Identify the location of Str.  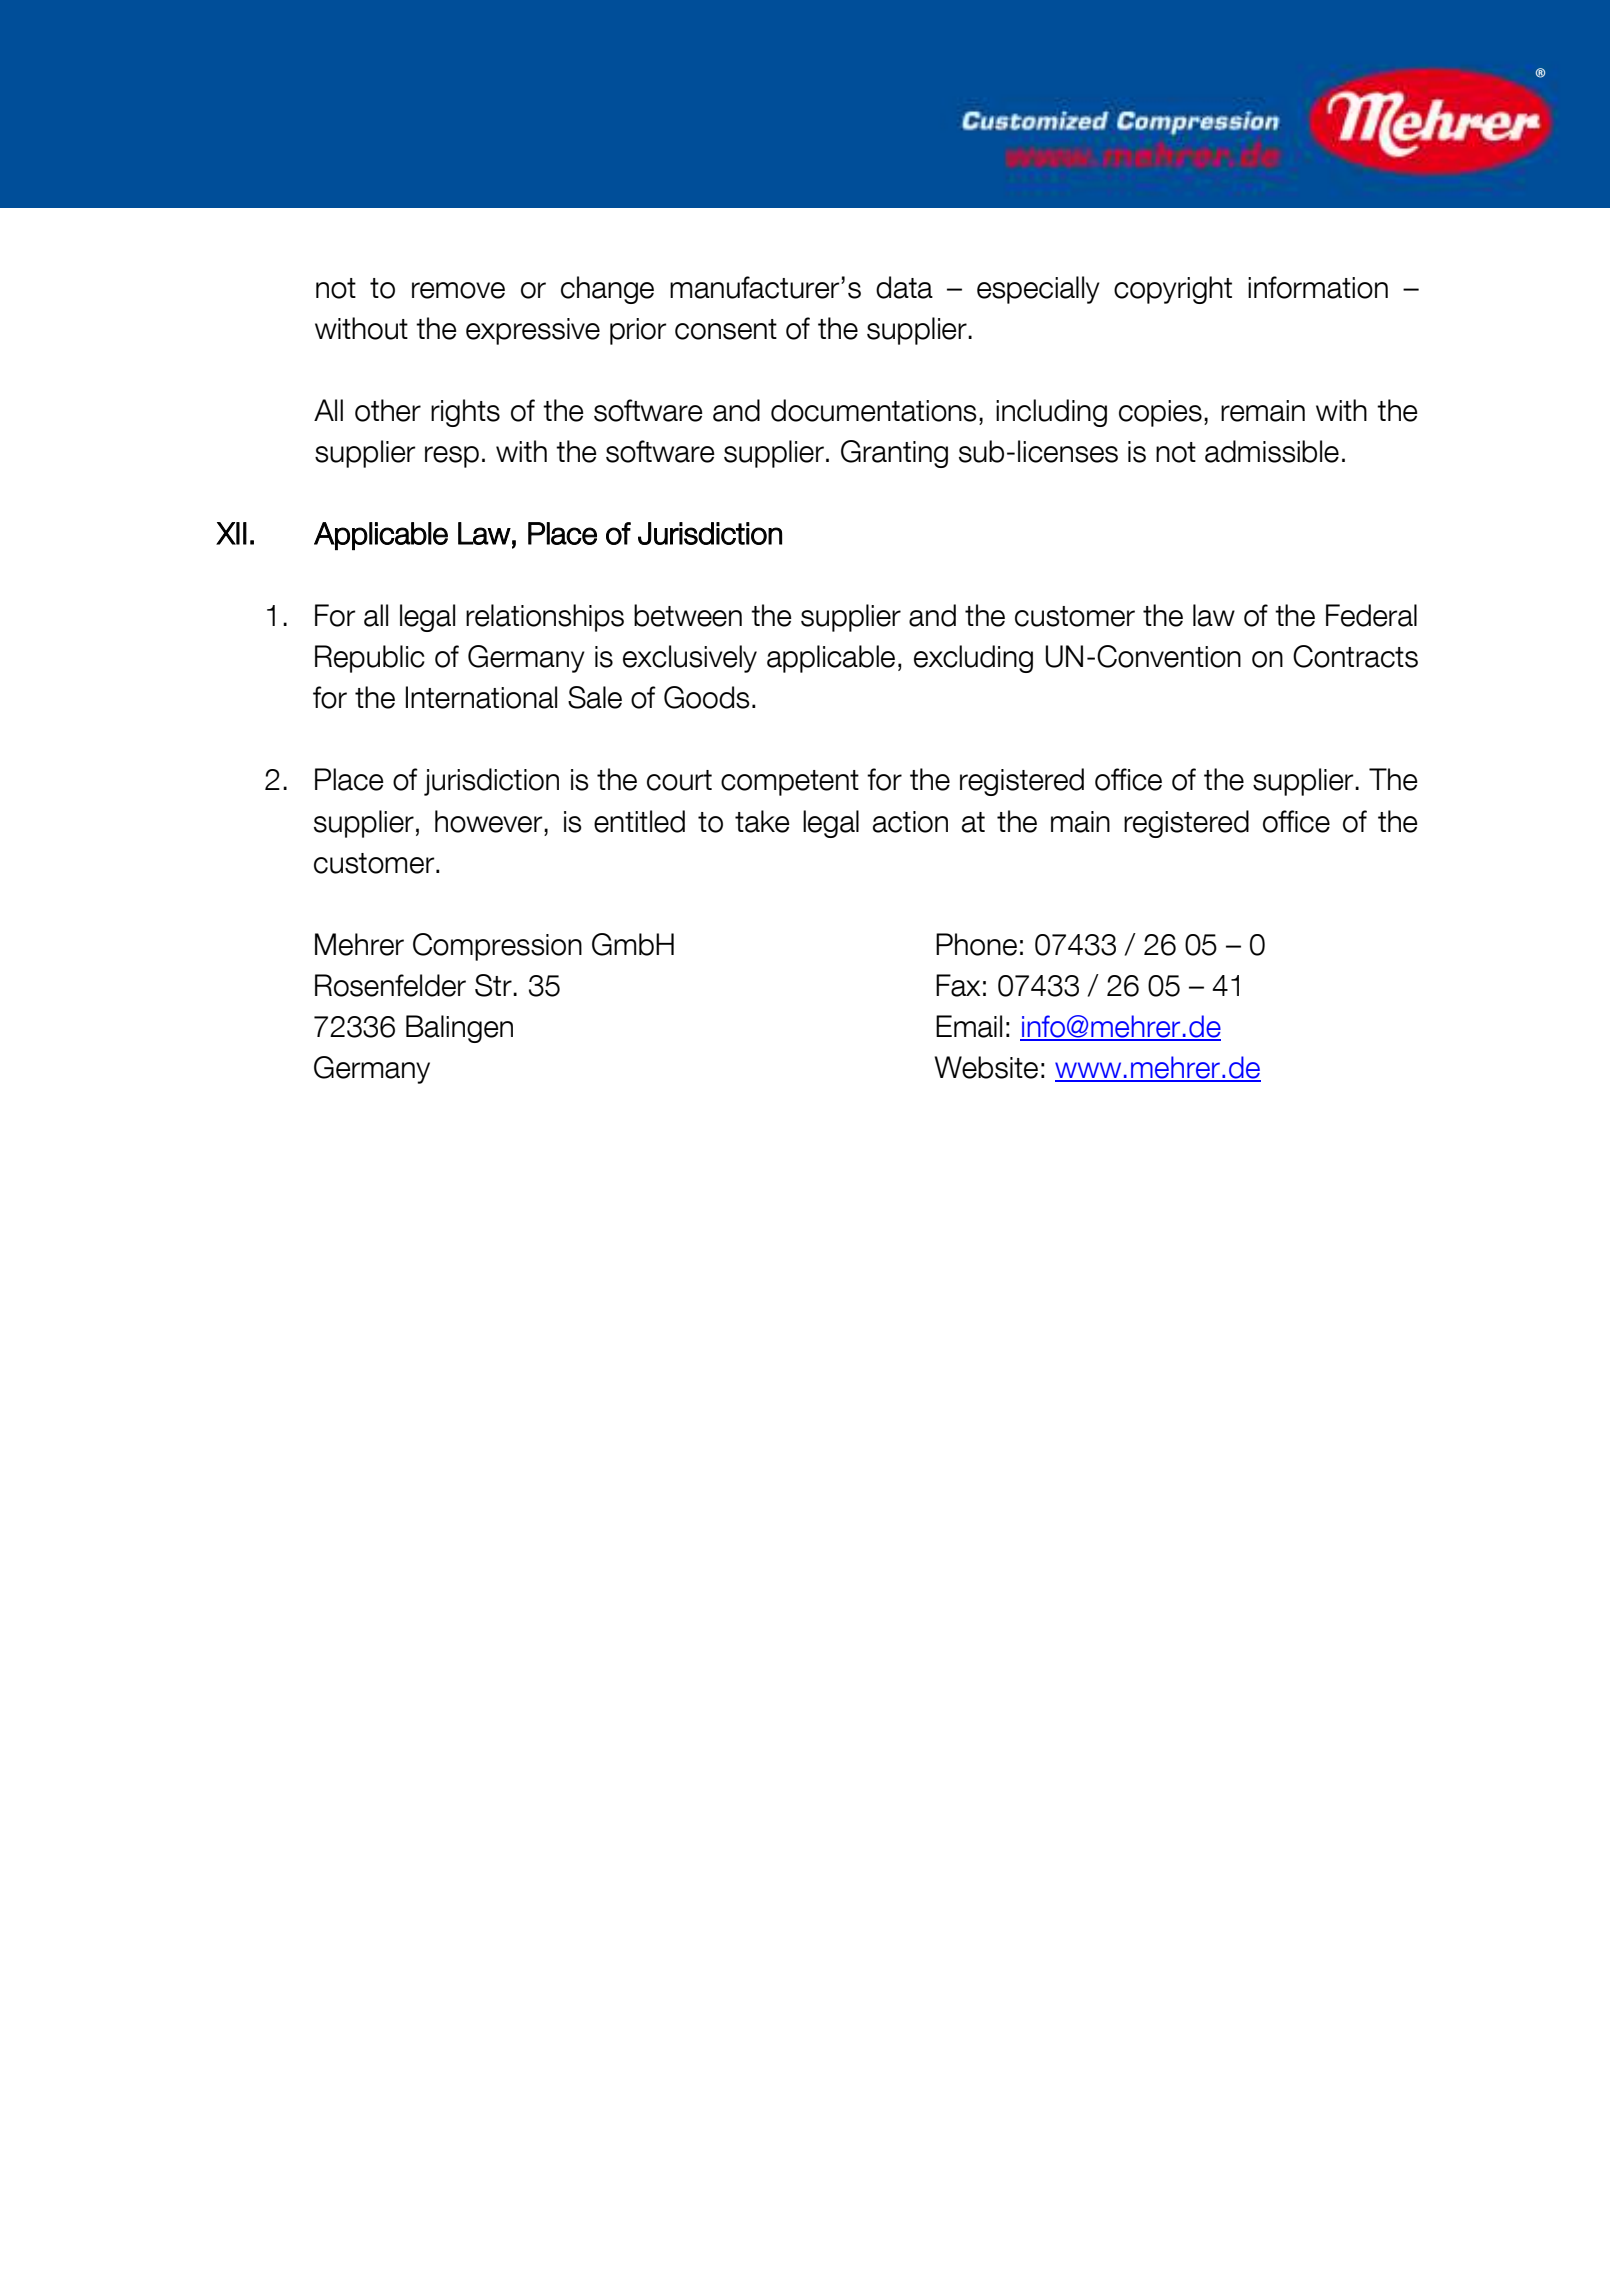
(494, 985).
